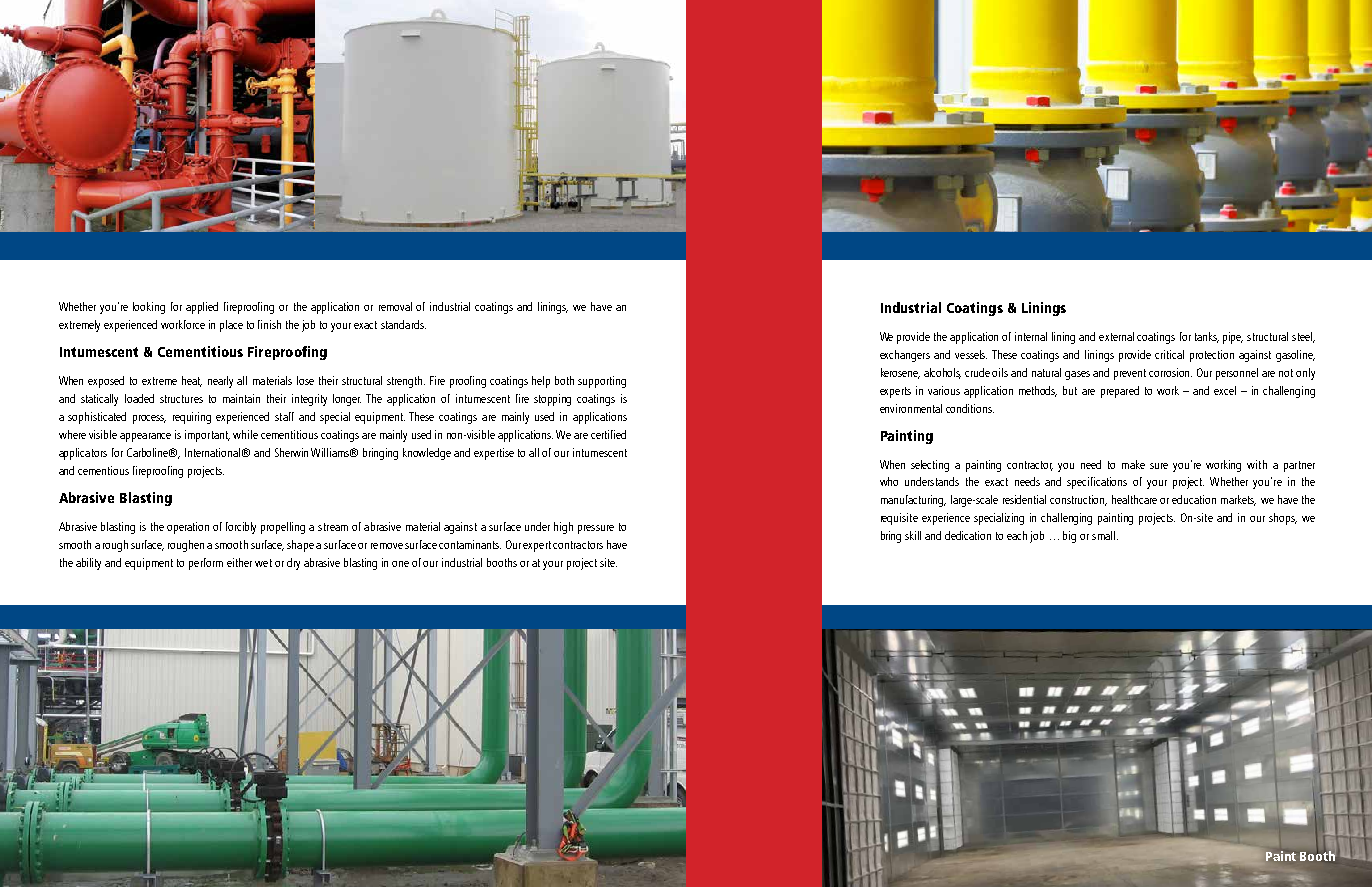 Image resolution: width=1372 pixels, height=887 pixels. Describe the element at coordinates (331, 452) in the image. I see `Williams` at that location.
